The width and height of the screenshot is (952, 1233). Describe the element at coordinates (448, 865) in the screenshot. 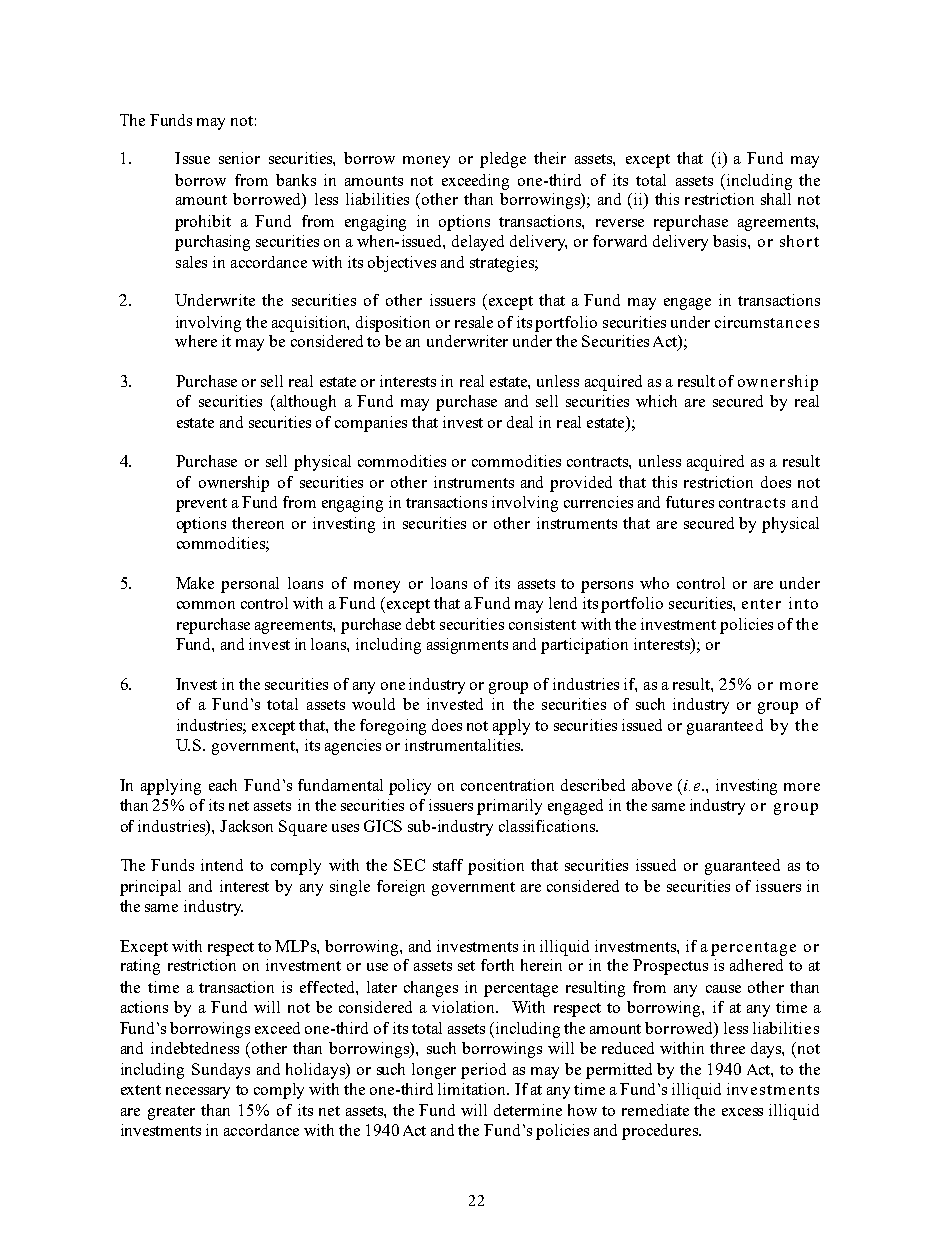

I see `staff` at that location.
